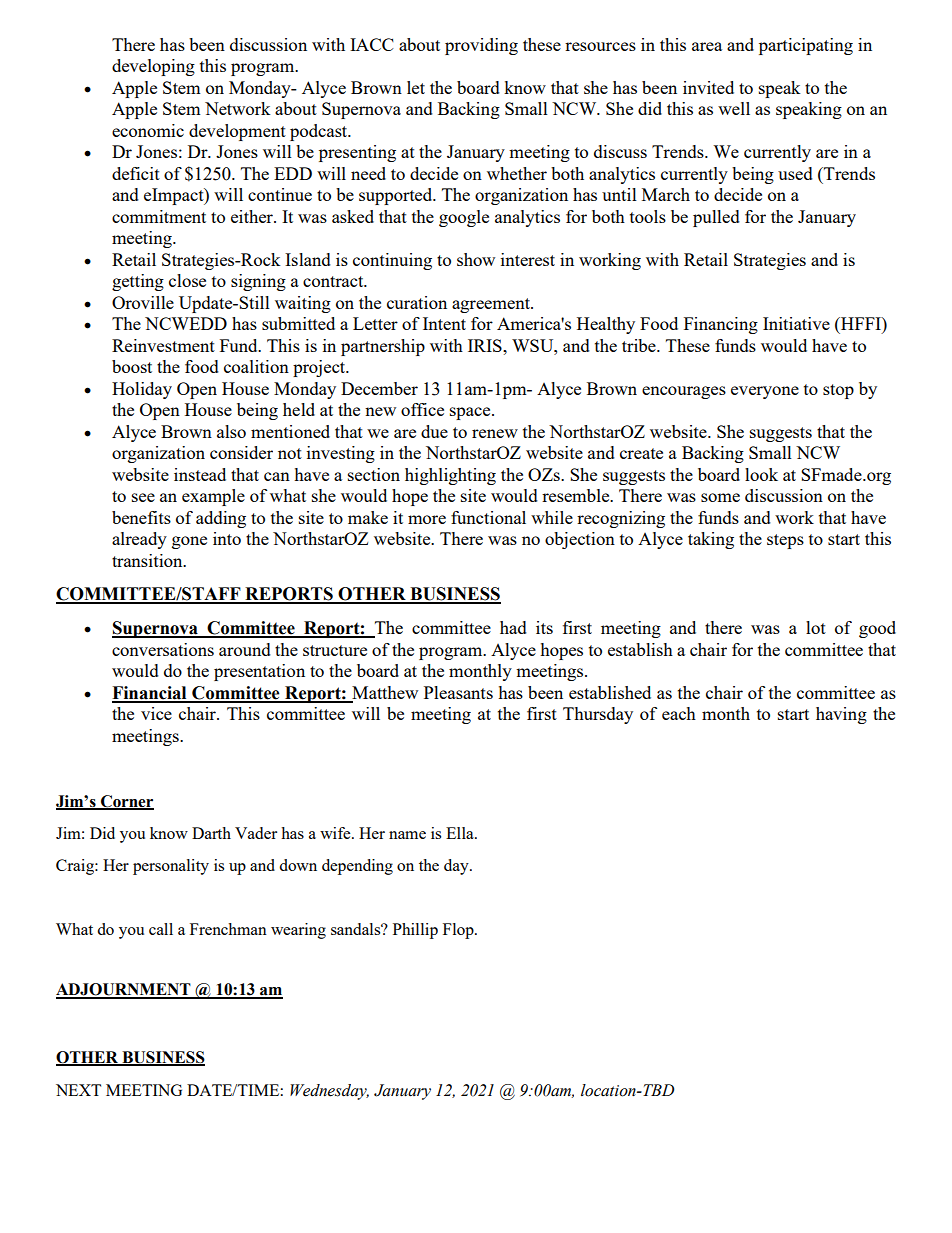 The width and height of the image is (952, 1233). What do you see at coordinates (471, 413) in the image?
I see `space` at bounding box center [471, 413].
